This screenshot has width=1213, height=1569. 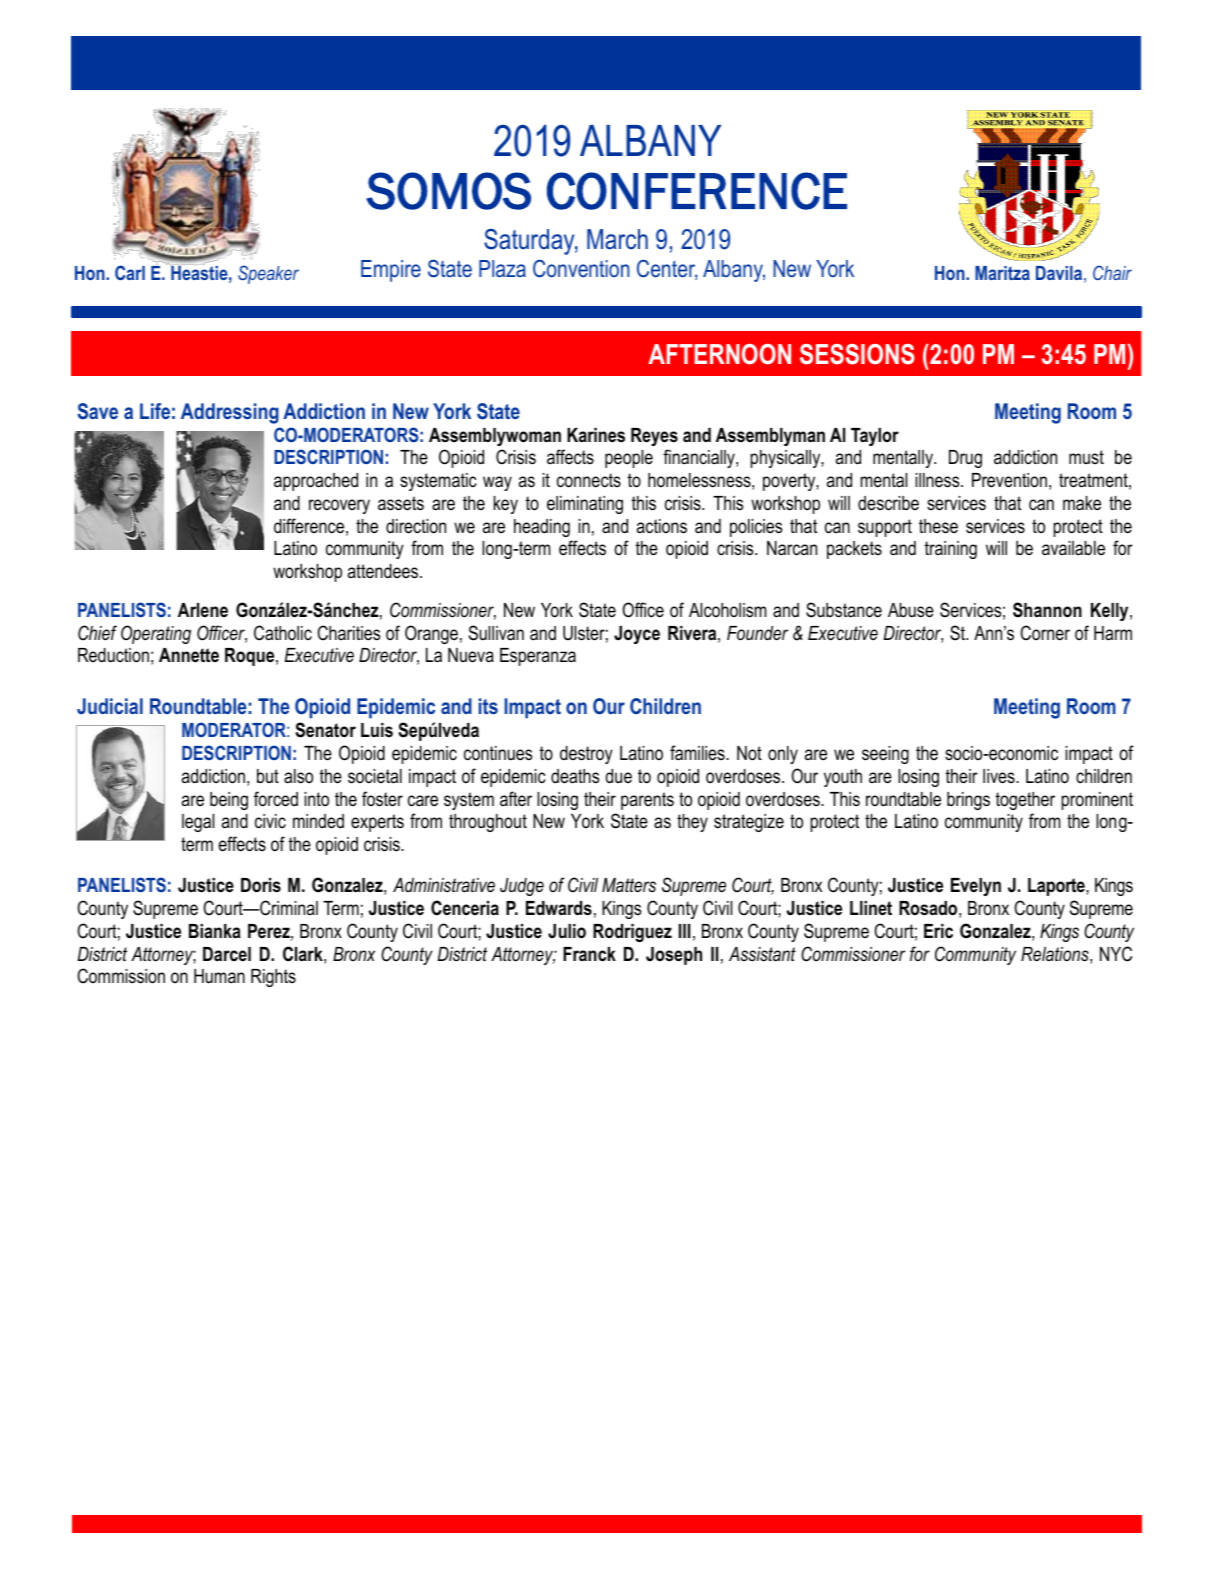 I want to click on Shannon, so click(x=1047, y=610).
